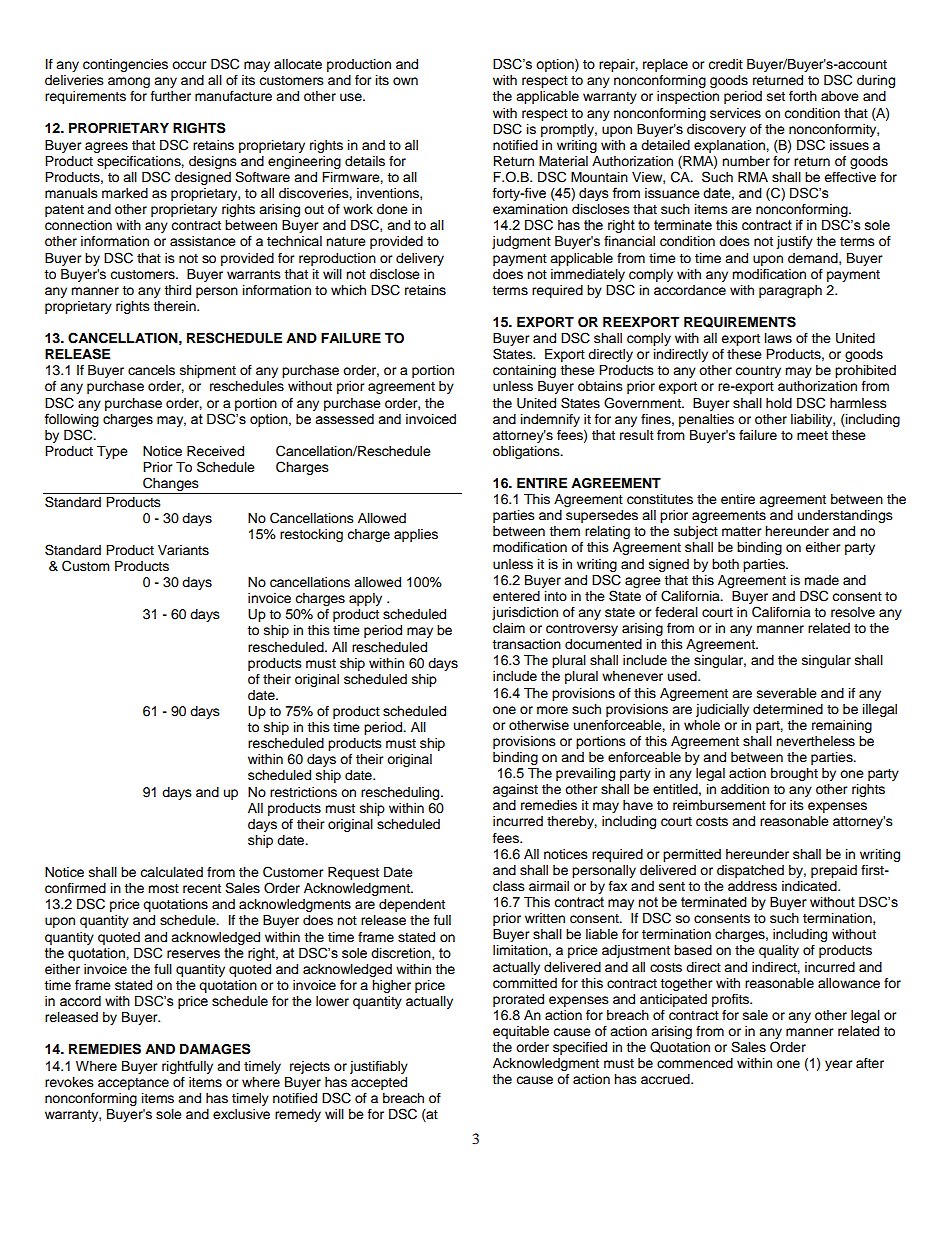  Describe the element at coordinates (171, 485) in the screenshot. I see `Changes` at that location.
